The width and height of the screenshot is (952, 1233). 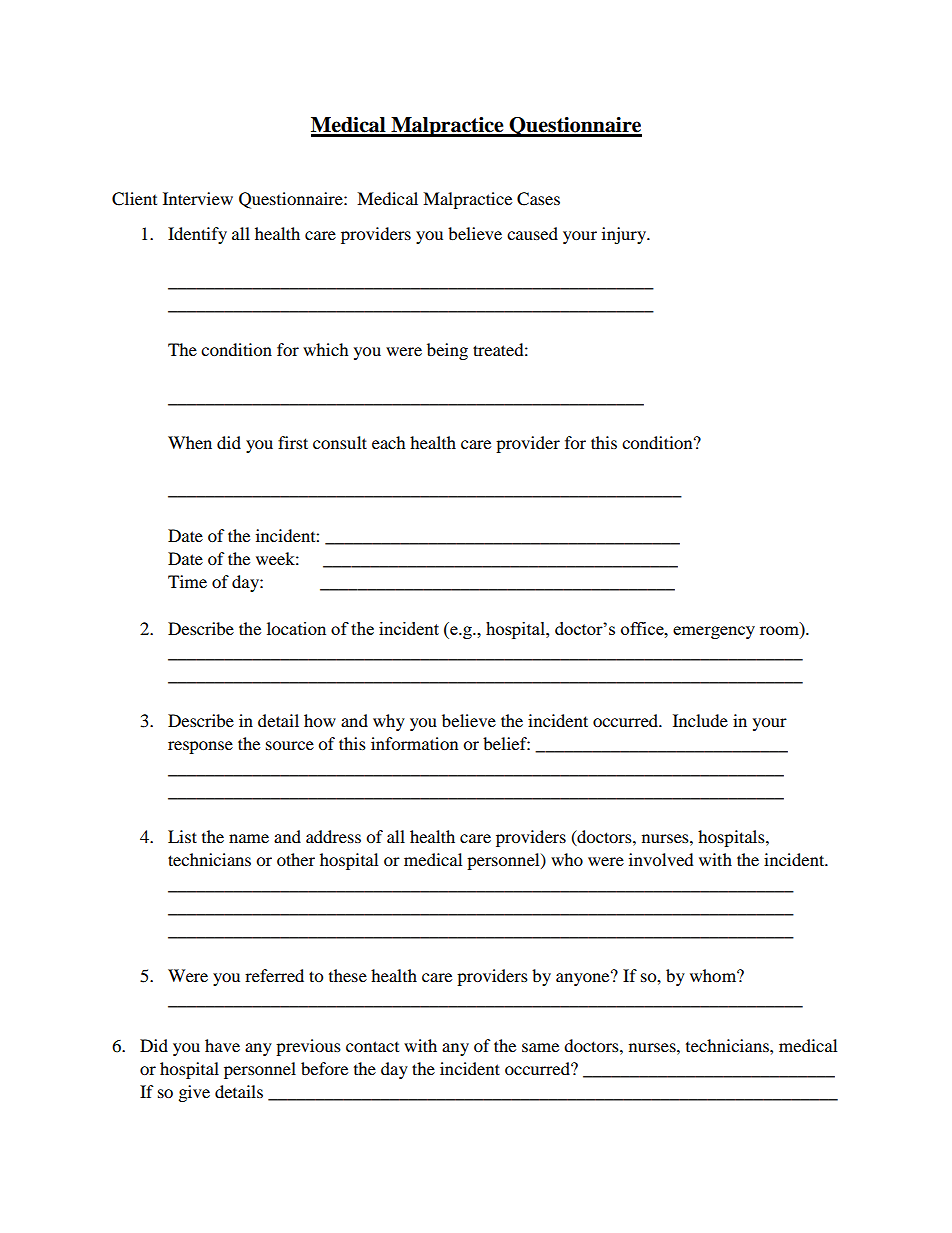 I want to click on Identify, so click(x=197, y=235).
